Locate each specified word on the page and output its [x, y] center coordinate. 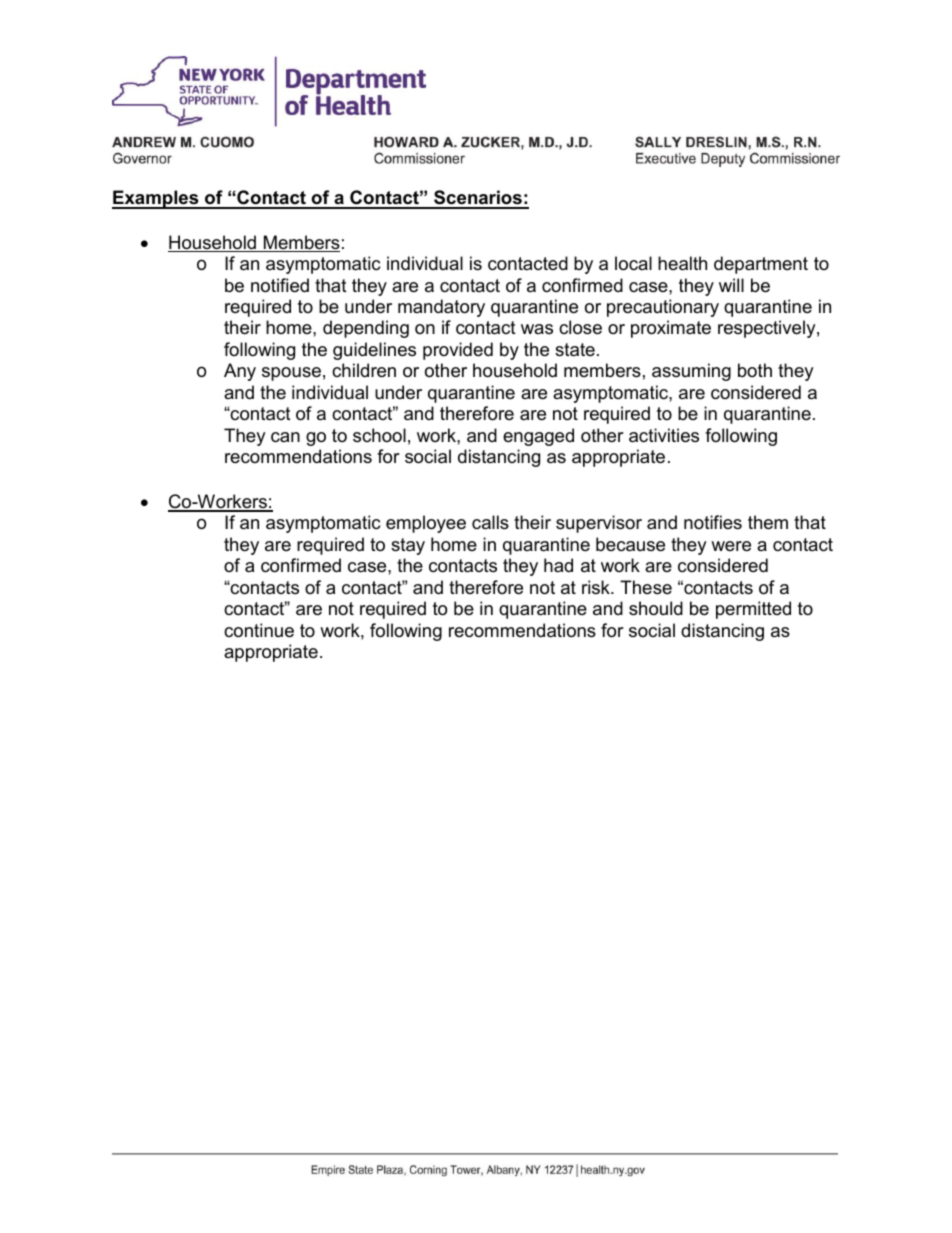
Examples [156, 199]
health [682, 263]
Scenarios [478, 199]
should [656, 608]
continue [259, 630]
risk [597, 587]
